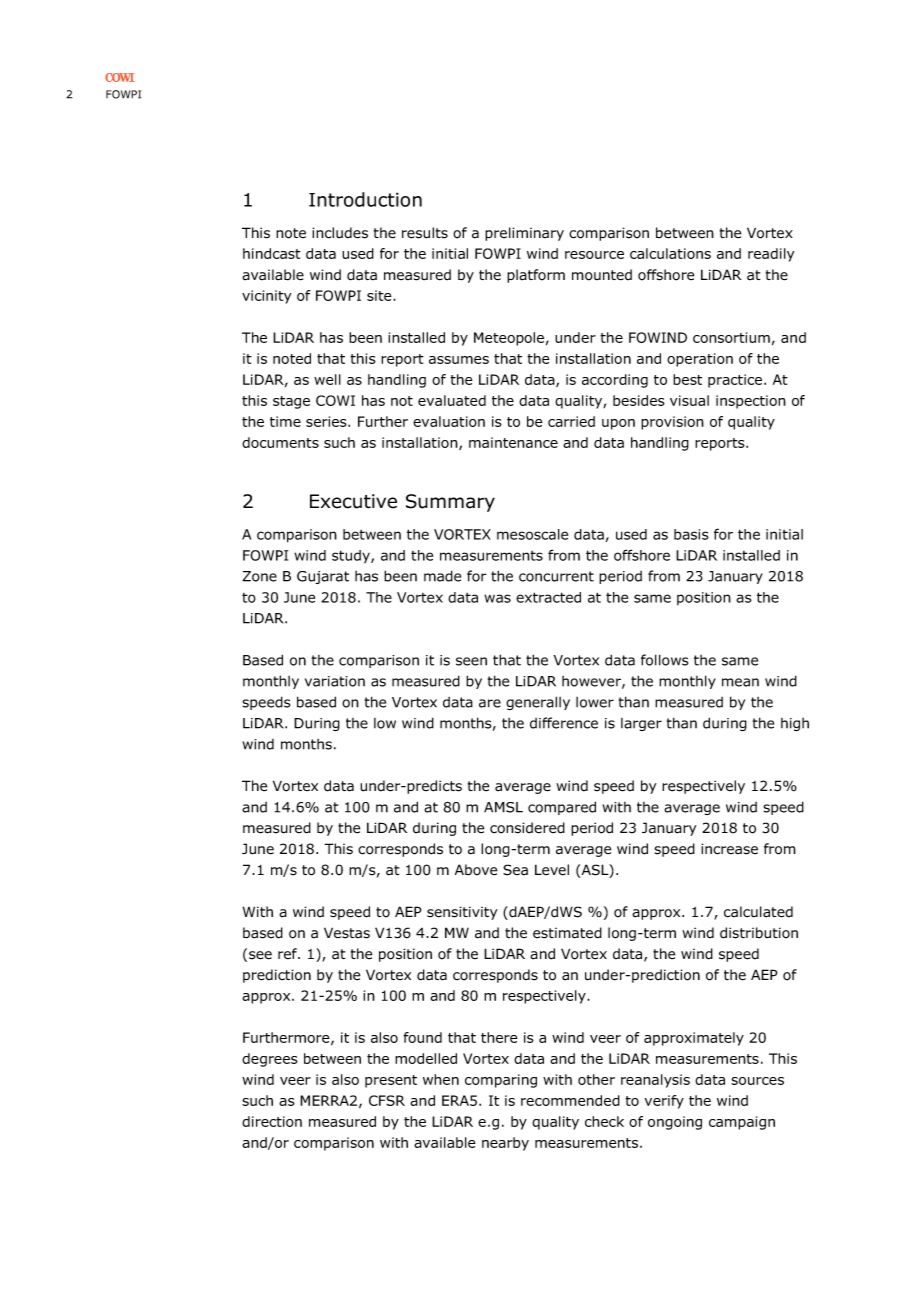 Image resolution: width=924 pixels, height=1308 pixels. What do you see at coordinates (289, 953) in the page?
I see `ref` at bounding box center [289, 953].
